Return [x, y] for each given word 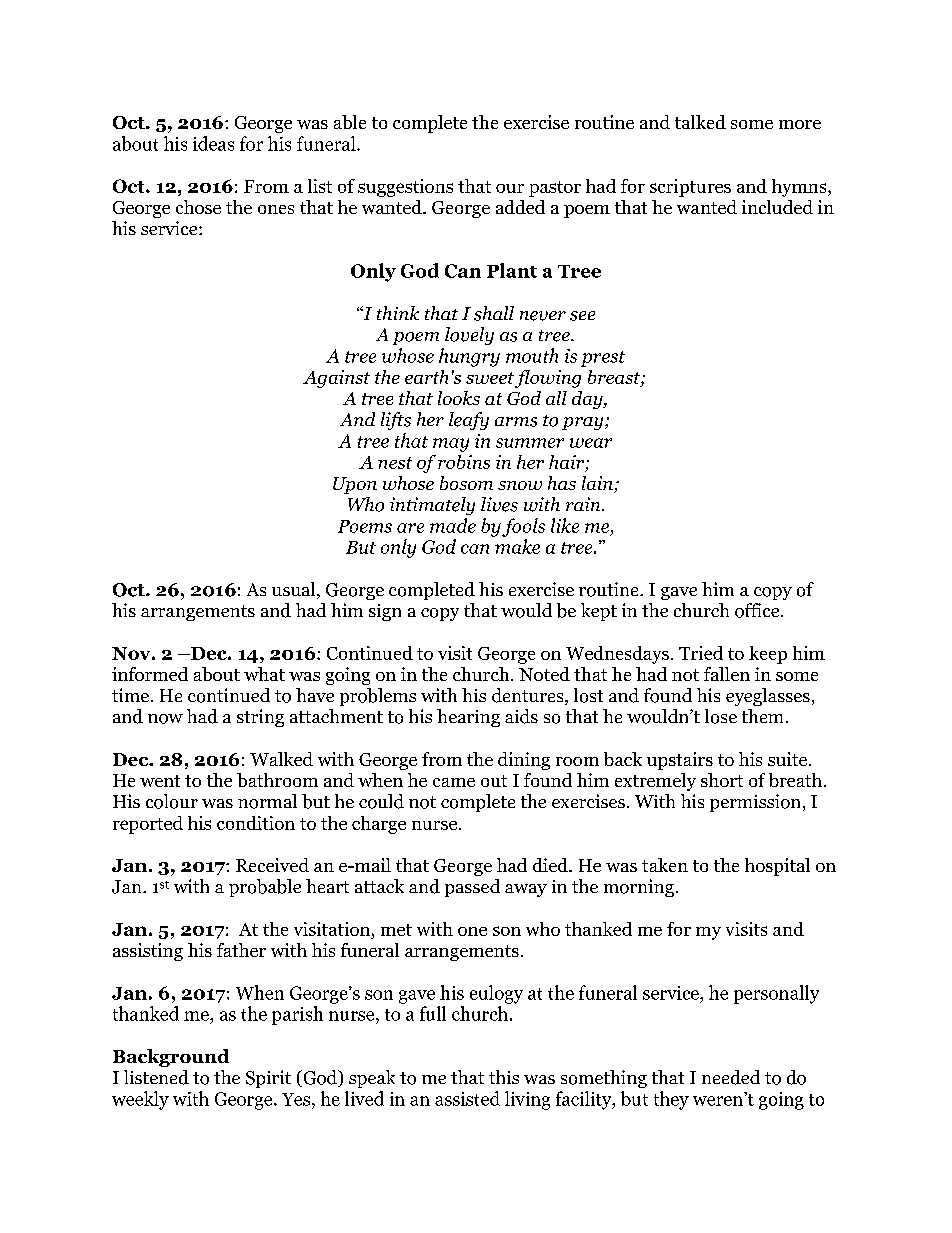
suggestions [405, 188]
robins [464, 462]
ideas [213, 143]
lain [598, 484]
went [160, 781]
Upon [355, 485]
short [722, 780]
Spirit [268, 1079]
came [454, 782]
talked [700, 122]
